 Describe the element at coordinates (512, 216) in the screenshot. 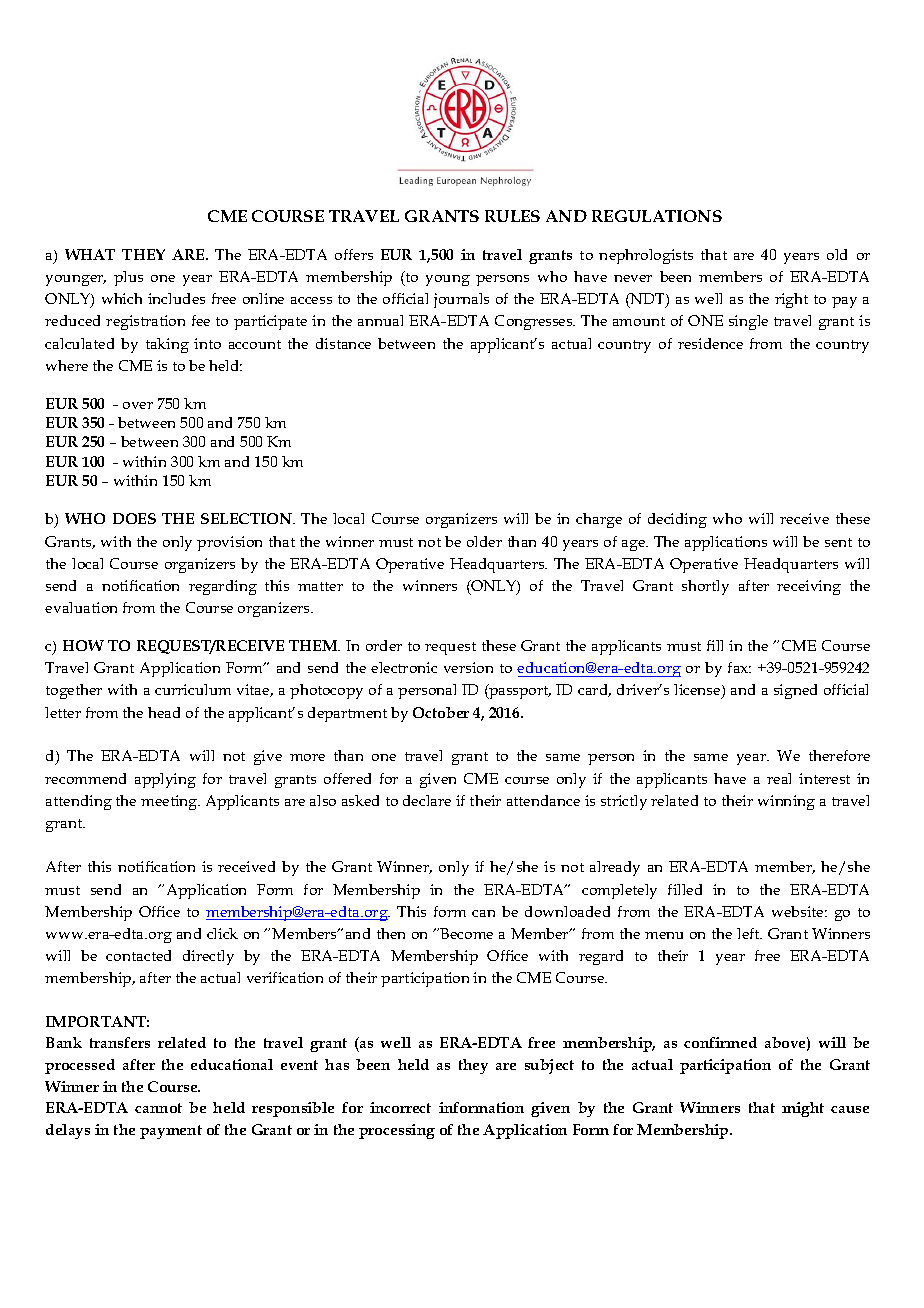

I see `RULES` at that location.
